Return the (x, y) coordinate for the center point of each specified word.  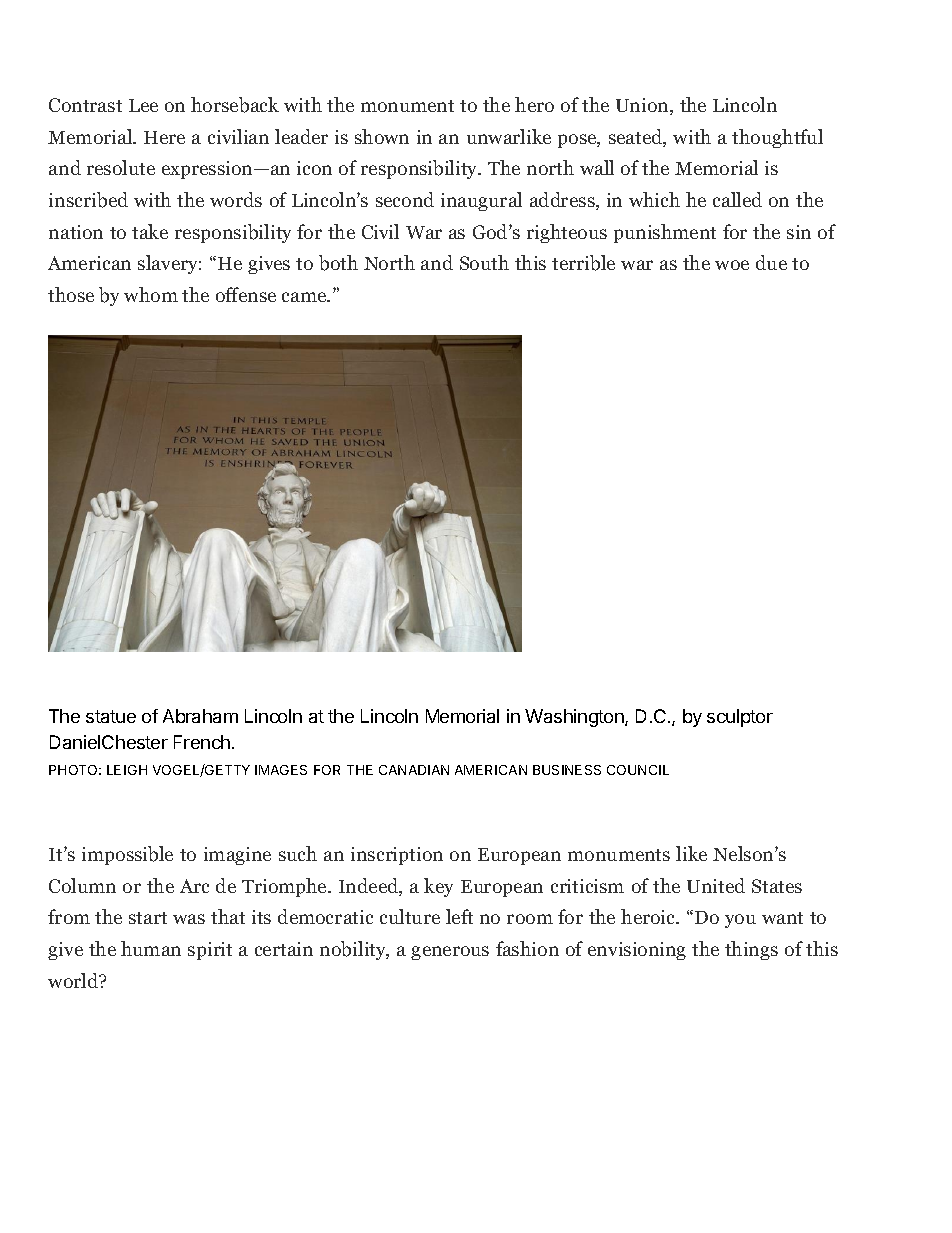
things (751, 950)
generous (450, 953)
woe (732, 265)
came (305, 297)
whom (151, 294)
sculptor (740, 718)
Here (164, 137)
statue (111, 716)
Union (643, 106)
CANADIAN (414, 770)
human (151, 948)
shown (382, 136)
